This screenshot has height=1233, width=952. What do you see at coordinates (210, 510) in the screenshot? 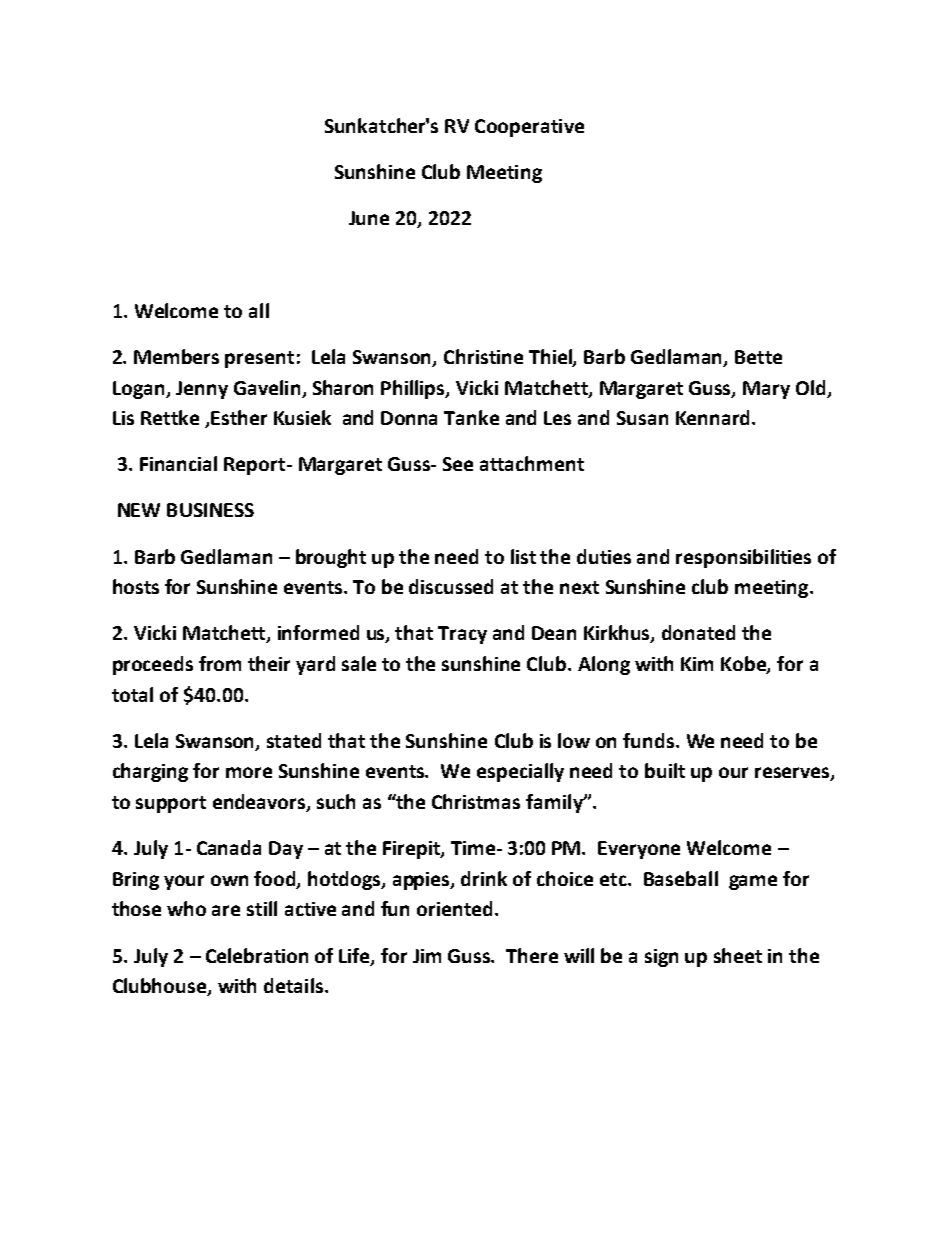
I see `BUSINESS` at bounding box center [210, 510].
